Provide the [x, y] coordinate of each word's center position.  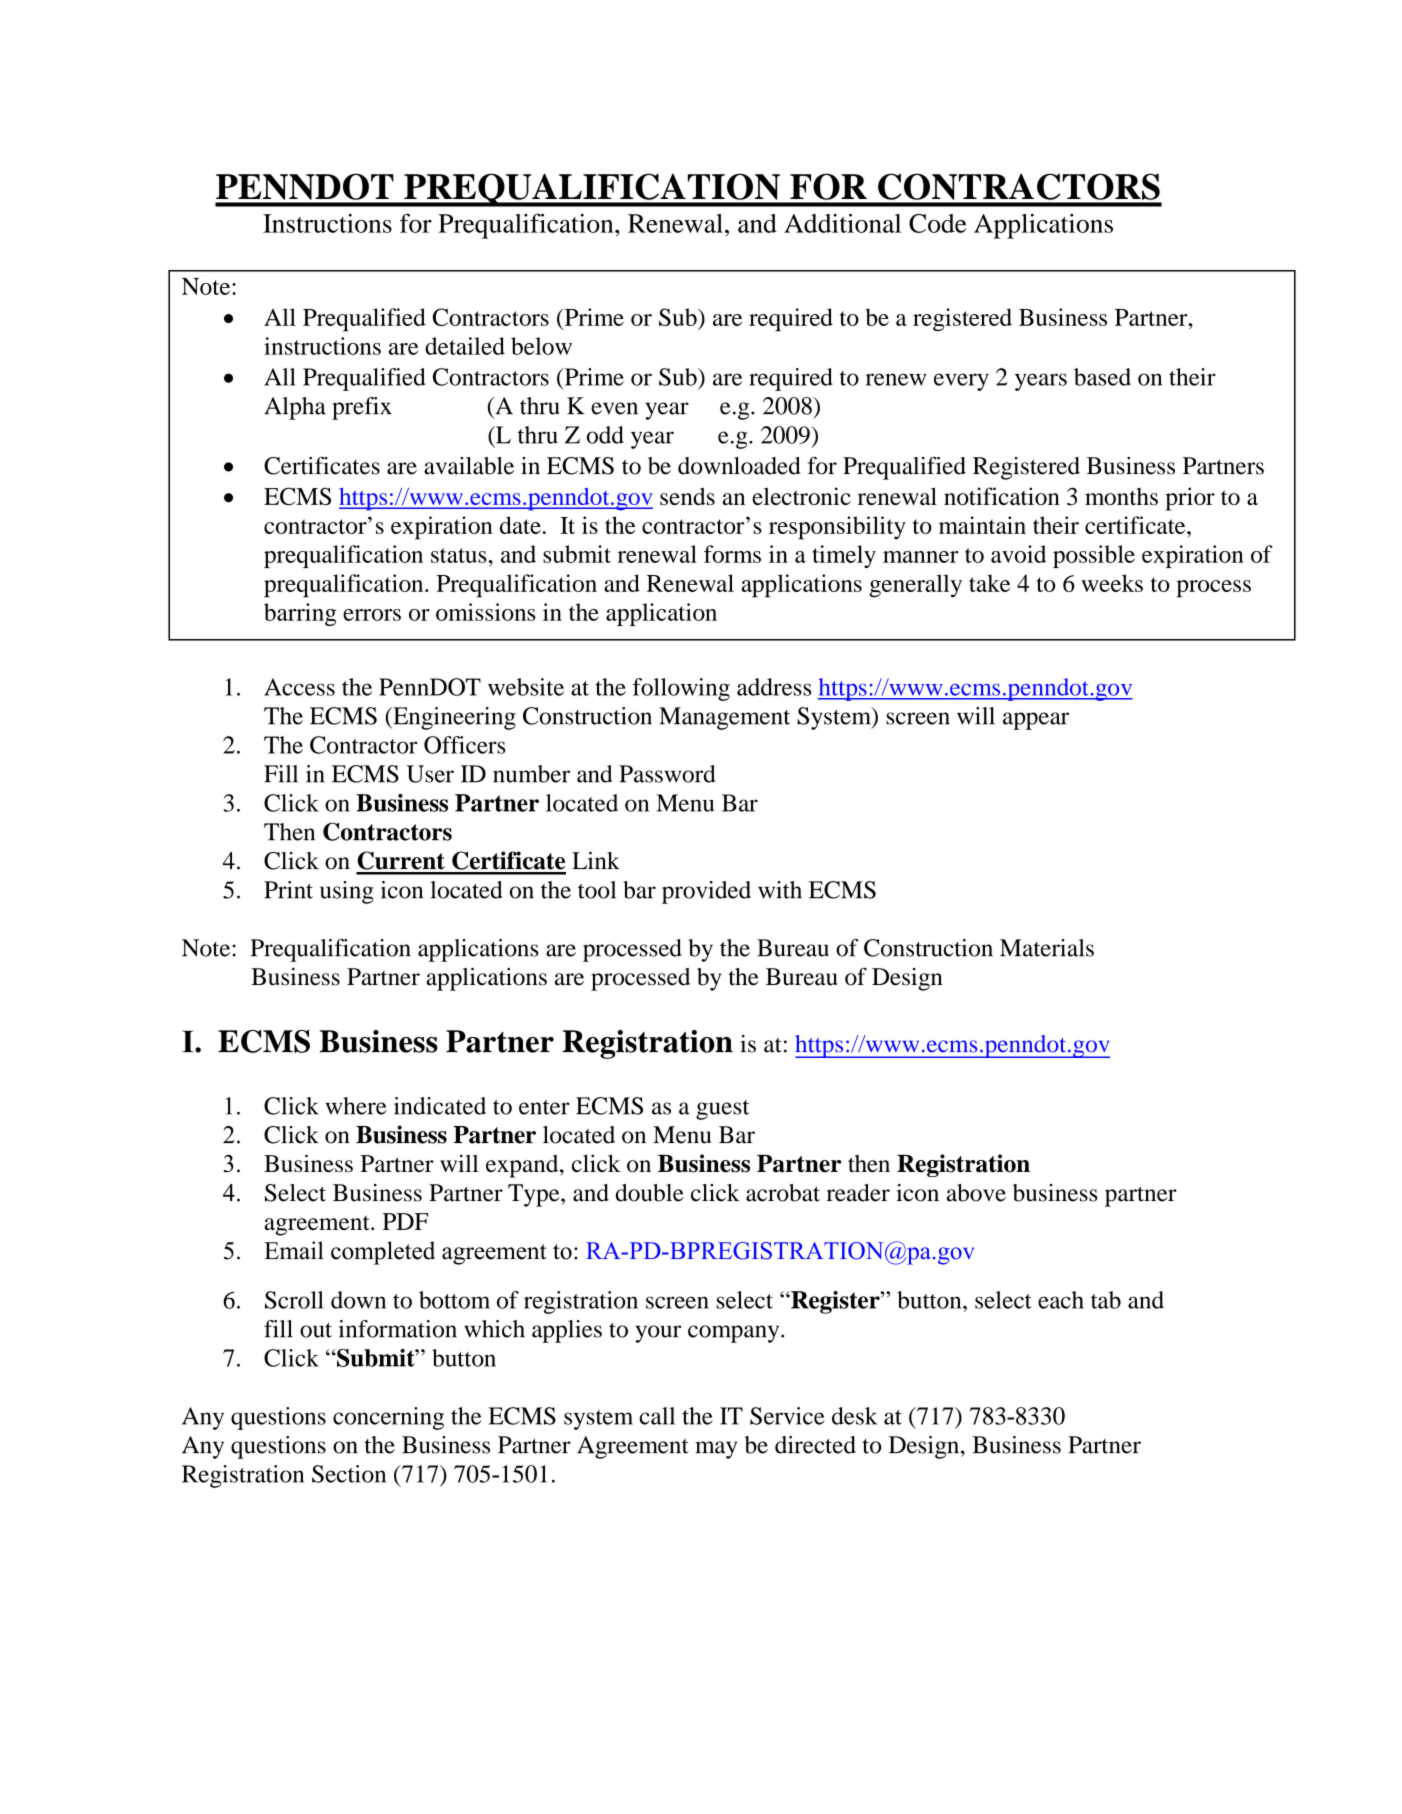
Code [938, 223]
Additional [842, 223]
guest [722, 1110]
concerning [388, 1418]
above [976, 1193]
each [1061, 1300]
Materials [1047, 948]
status [459, 555]
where [356, 1106]
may [716, 1450]
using [347, 892]
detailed [465, 346]
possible [1094, 556]
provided [706, 892]
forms [732, 554]
